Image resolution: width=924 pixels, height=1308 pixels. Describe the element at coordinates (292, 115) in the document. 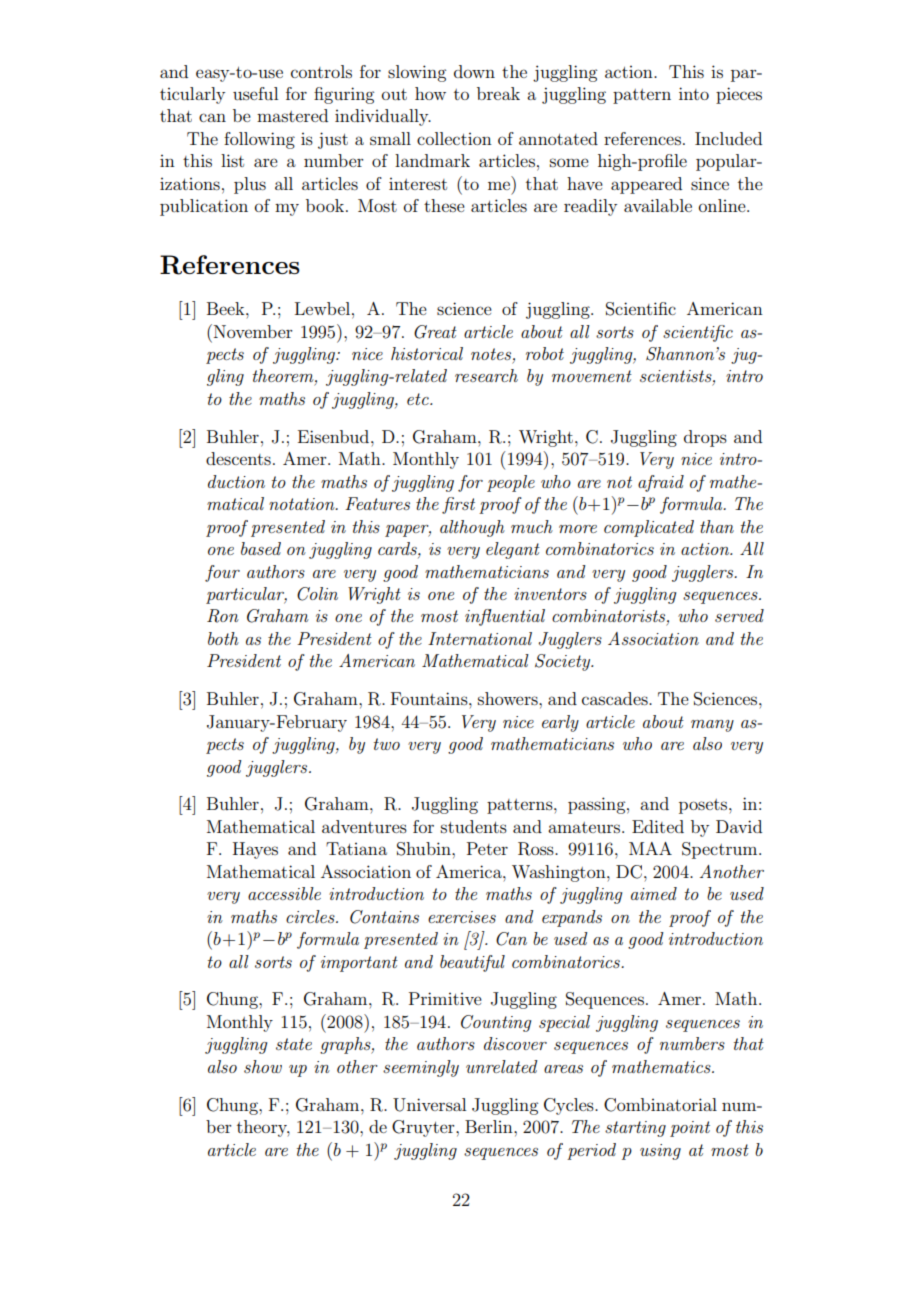

I see `mastered` at that location.
